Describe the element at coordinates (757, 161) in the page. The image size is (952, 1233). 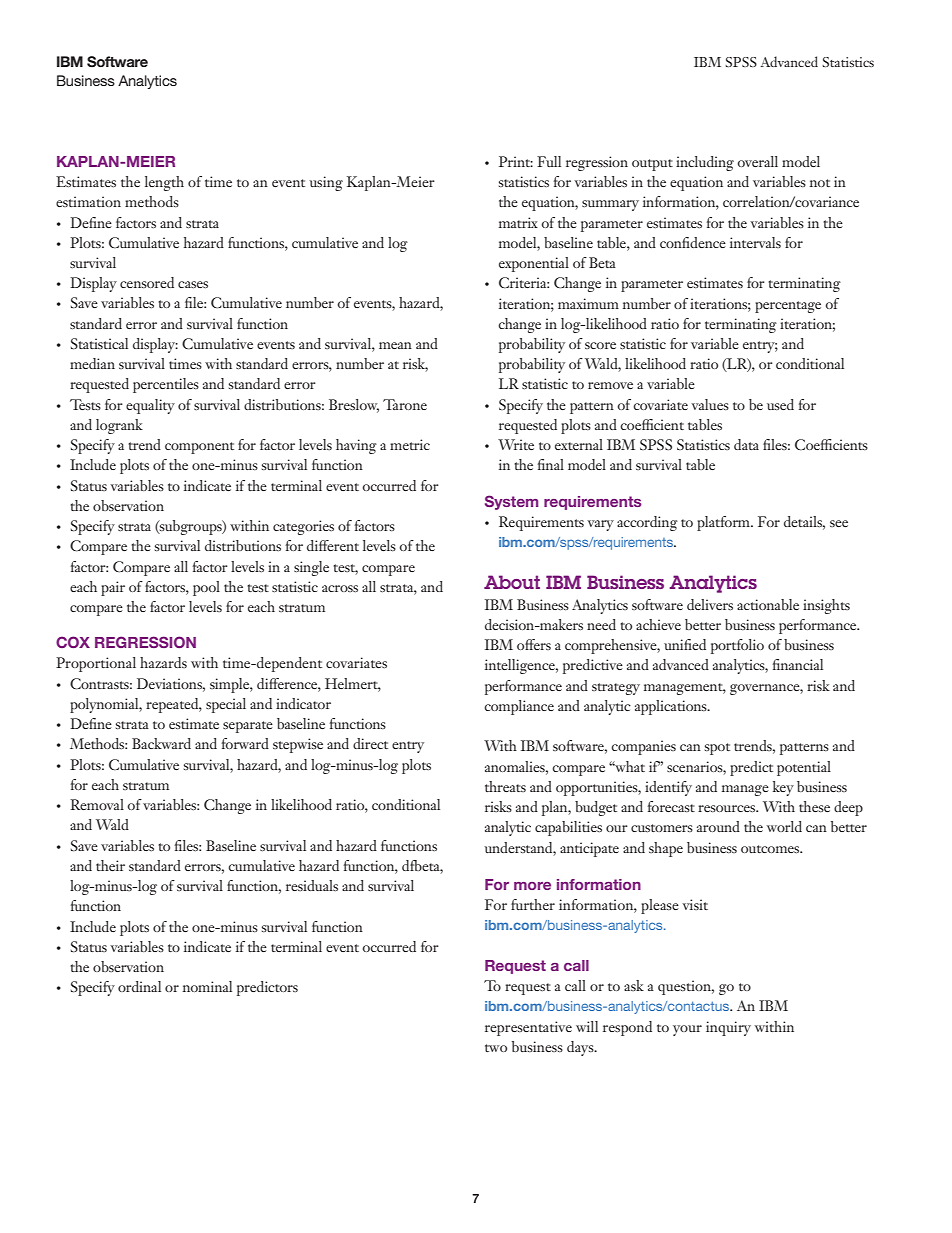
I see `overall` at that location.
